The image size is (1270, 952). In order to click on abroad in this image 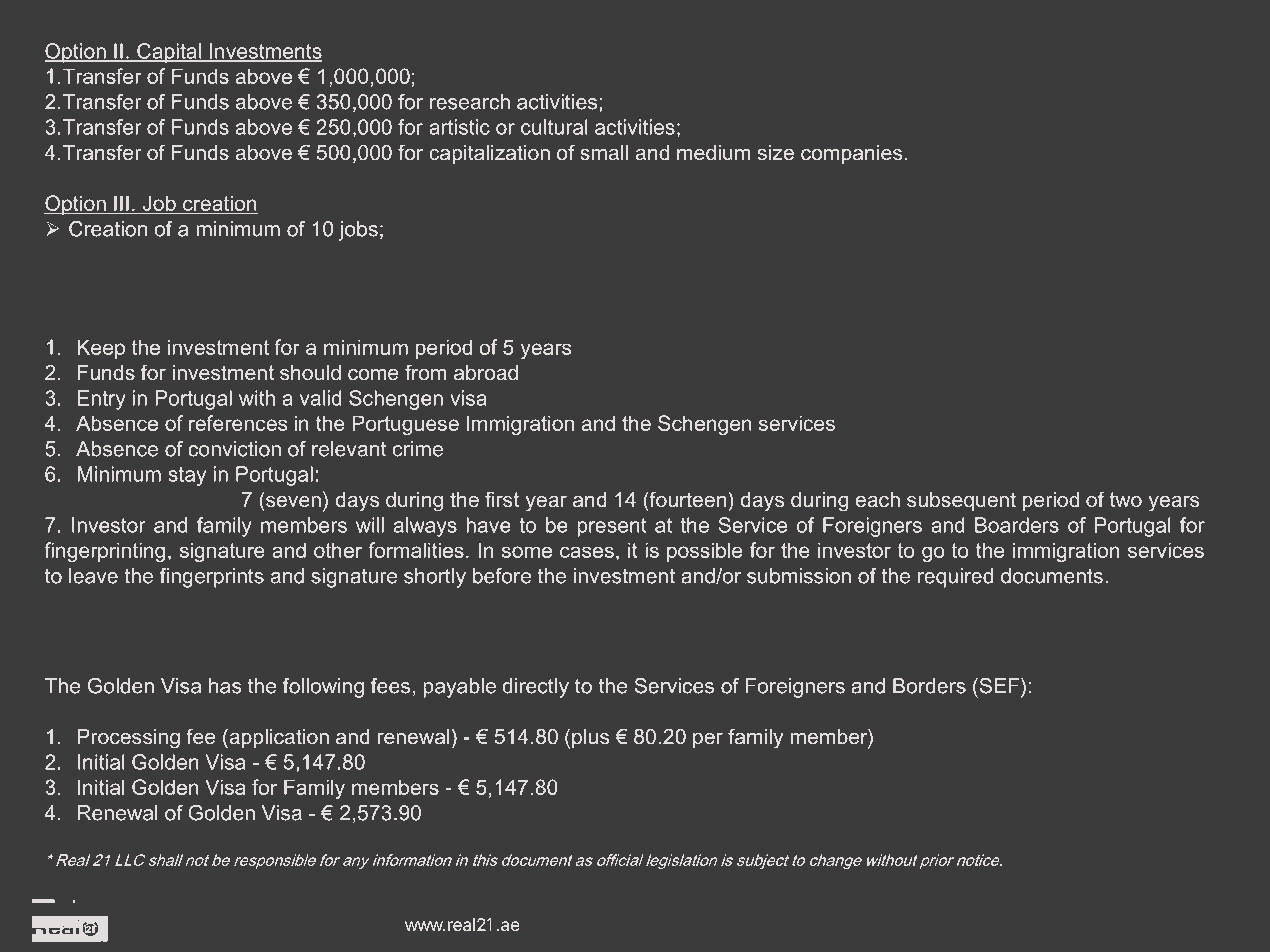, I will do `click(486, 372)`.
